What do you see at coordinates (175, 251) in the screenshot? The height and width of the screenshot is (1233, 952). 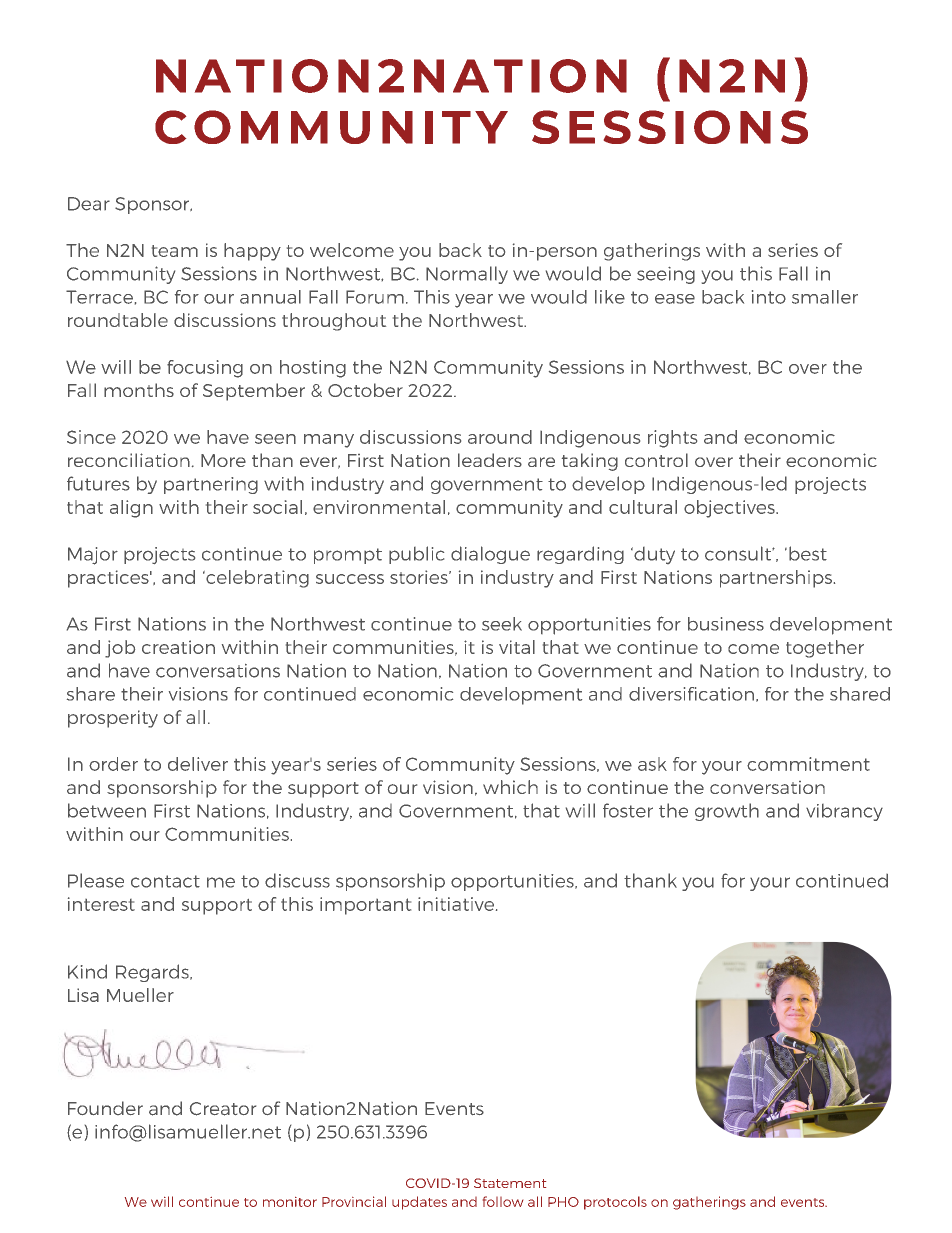 I see `team` at bounding box center [175, 251].
